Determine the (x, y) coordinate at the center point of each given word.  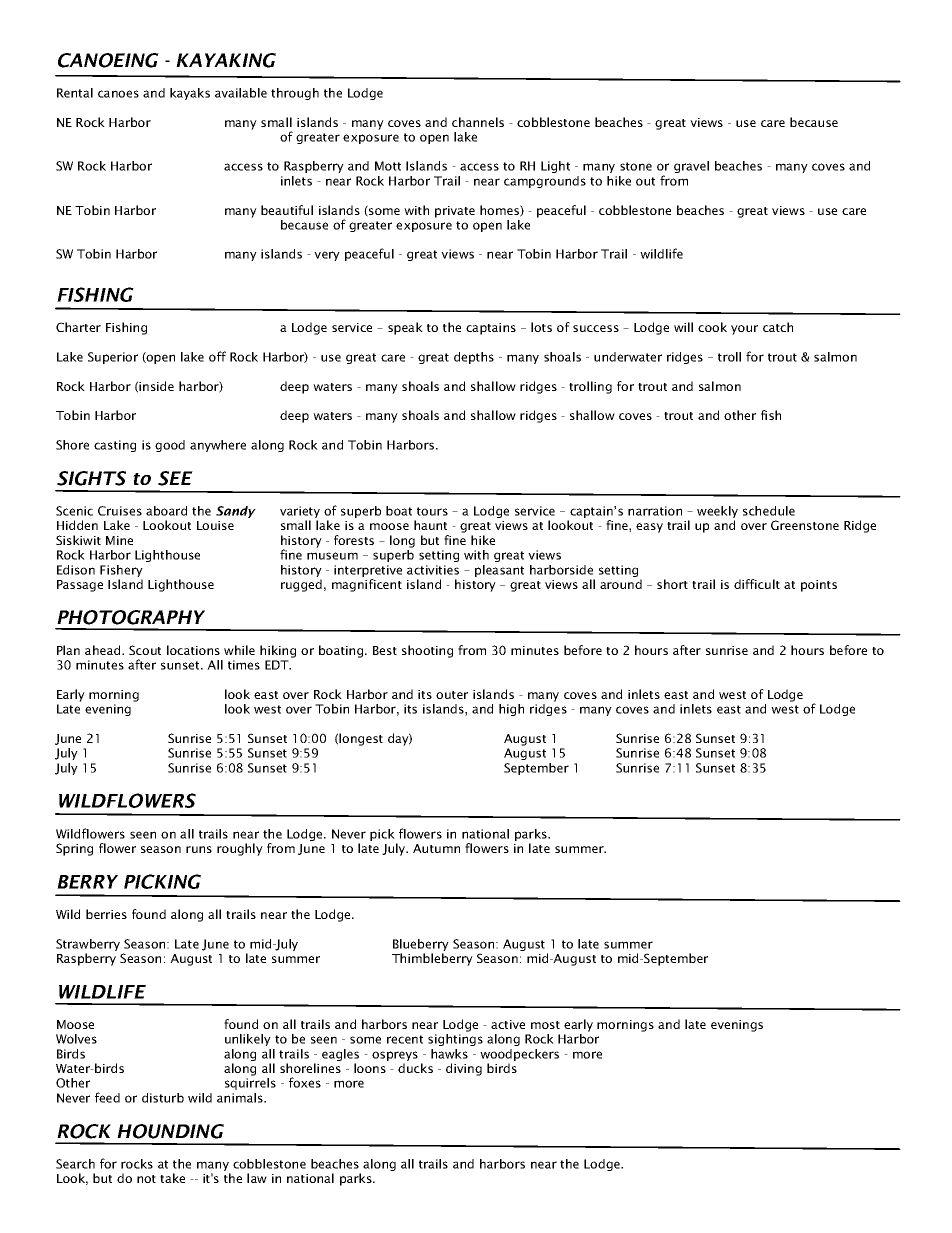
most (545, 1025)
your (744, 330)
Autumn (436, 848)
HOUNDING (170, 1131)
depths (474, 358)
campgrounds (545, 182)
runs (199, 849)
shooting (427, 651)
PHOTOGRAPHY (131, 617)
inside (156, 386)
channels (478, 122)
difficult (757, 584)
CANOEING (108, 60)
